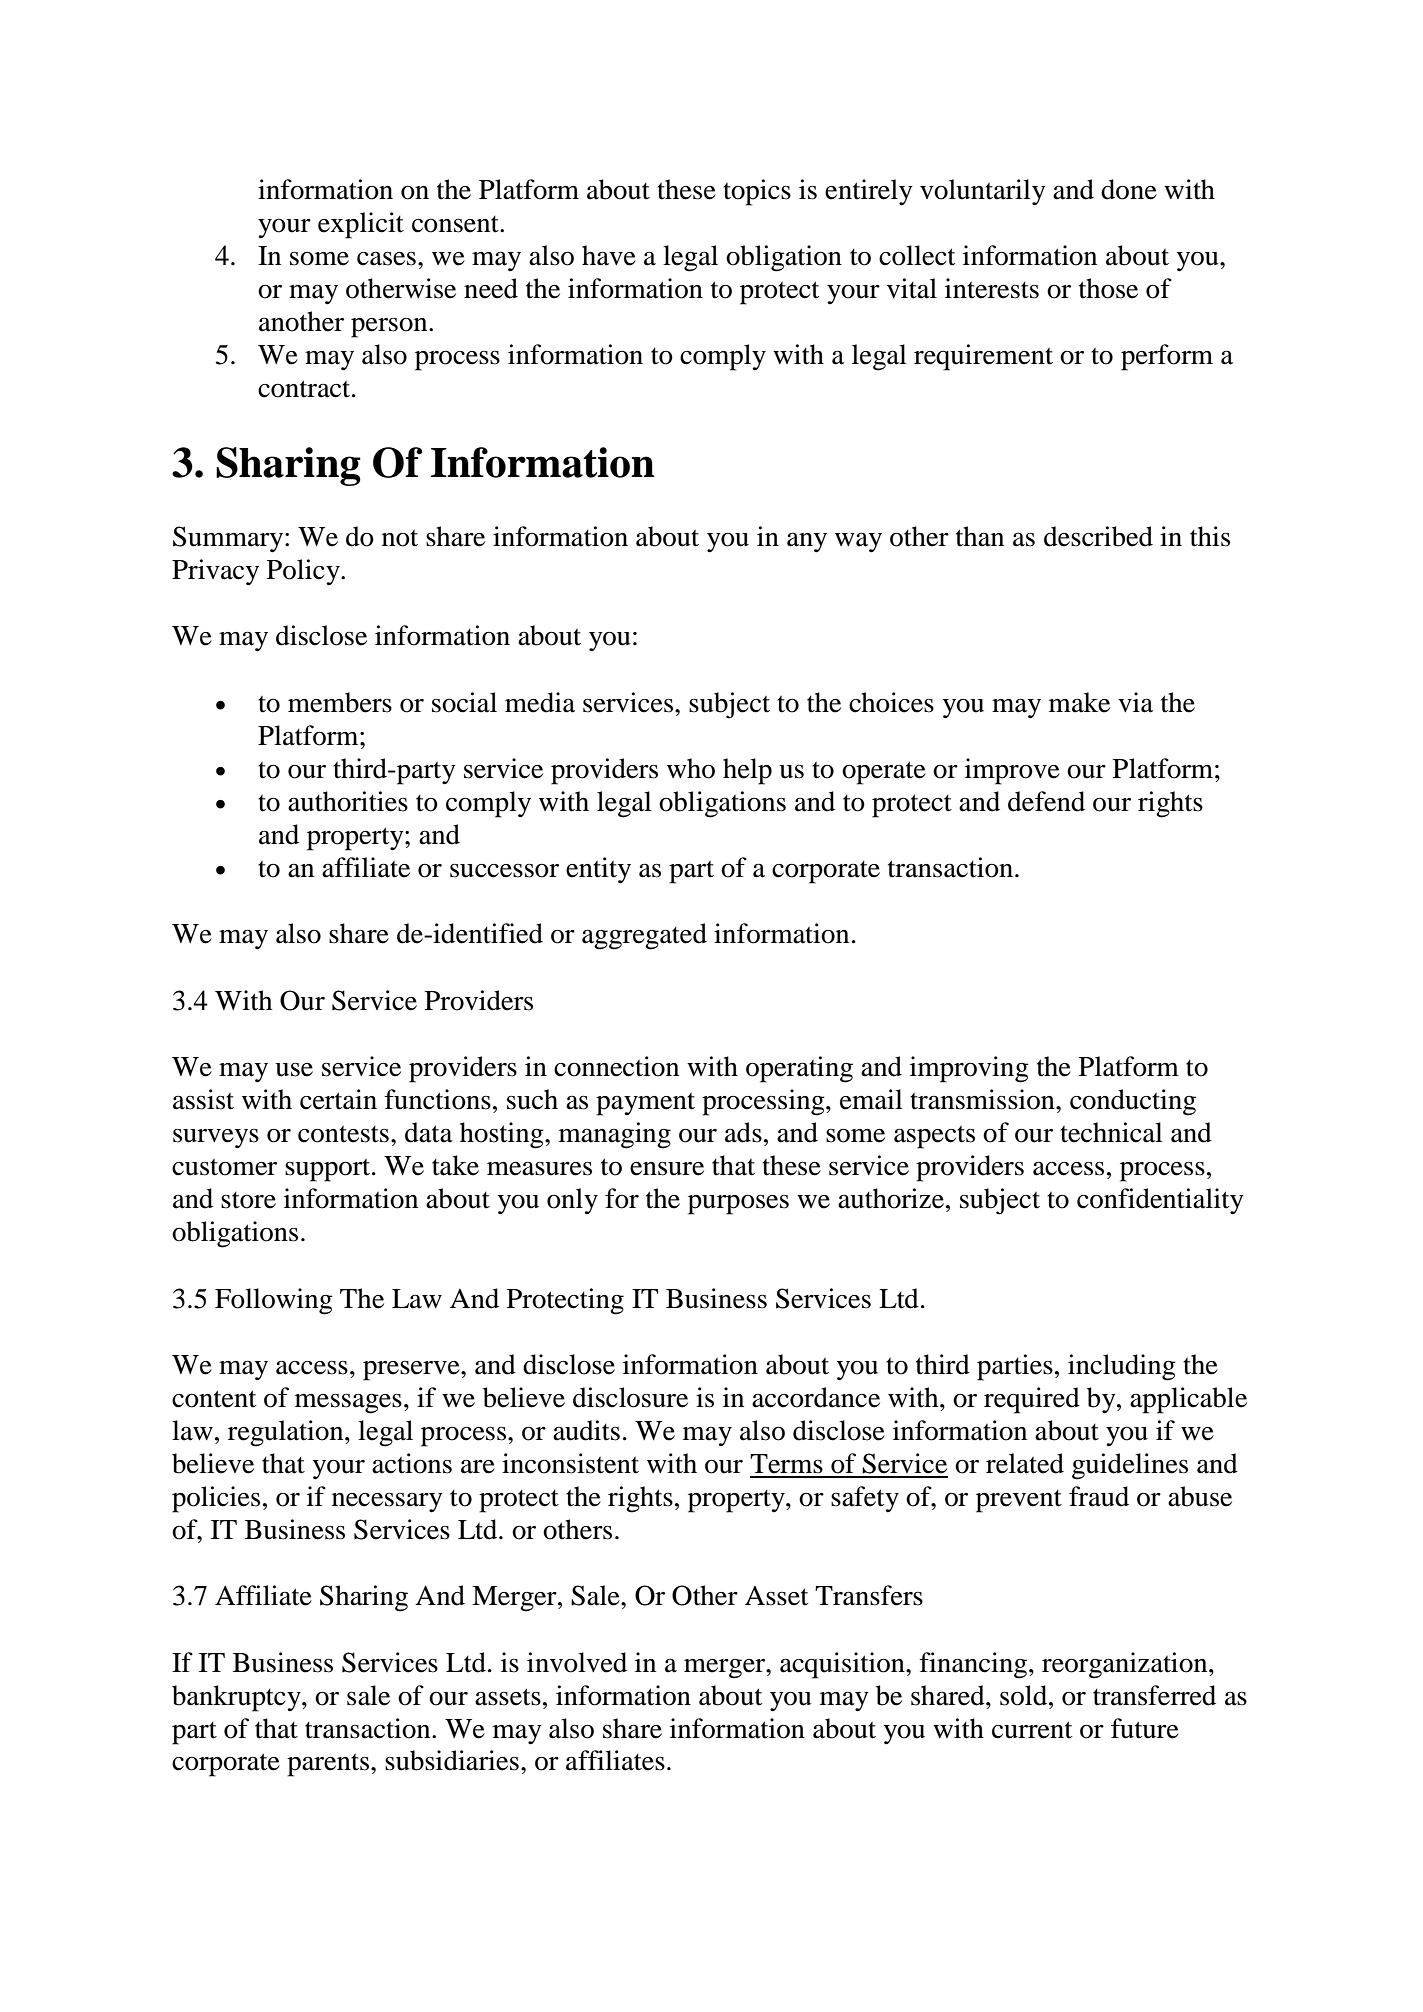  Describe the element at coordinates (1122, 1367) in the screenshot. I see `including` at that location.
